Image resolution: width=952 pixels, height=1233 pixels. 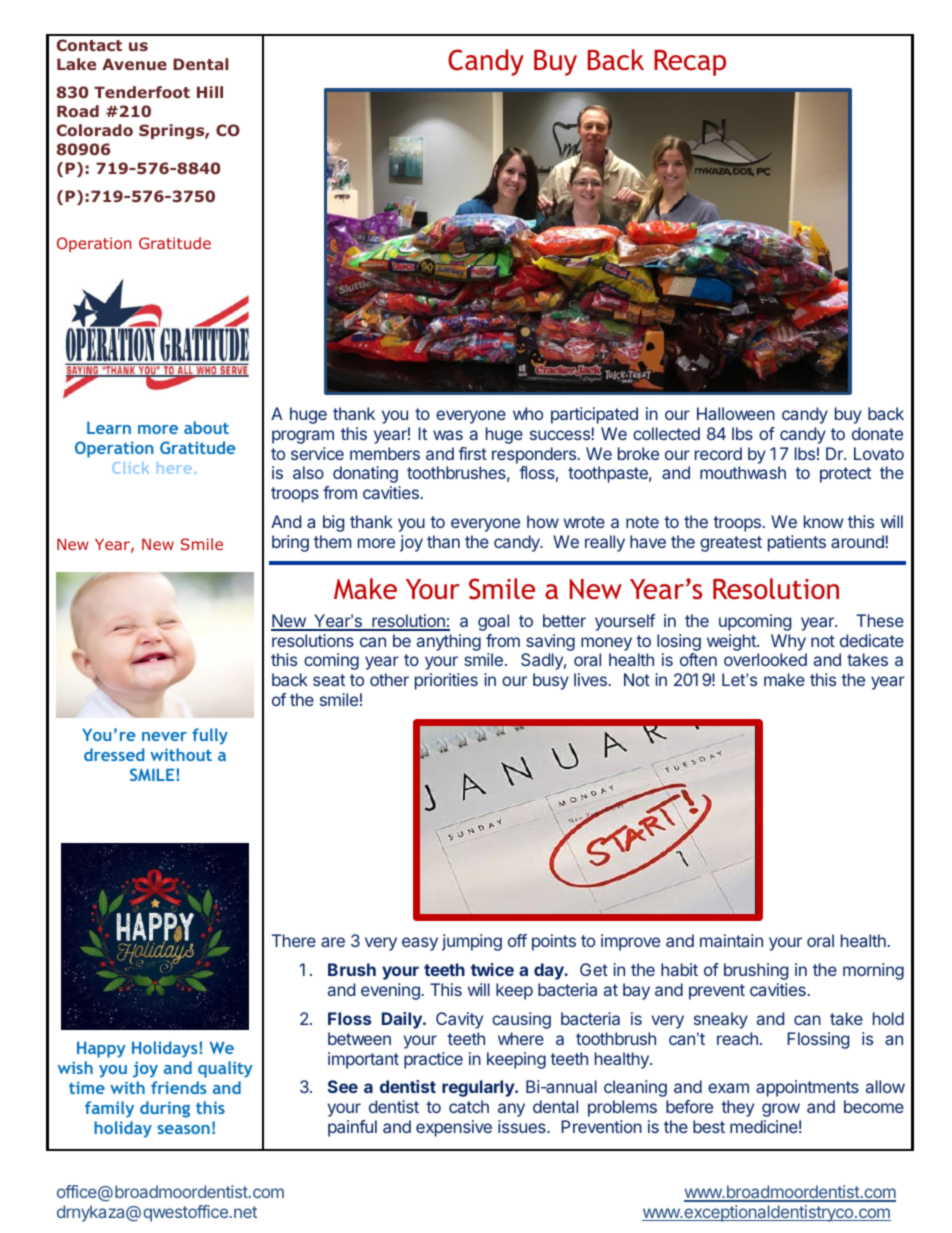 I want to click on about, so click(x=206, y=427).
